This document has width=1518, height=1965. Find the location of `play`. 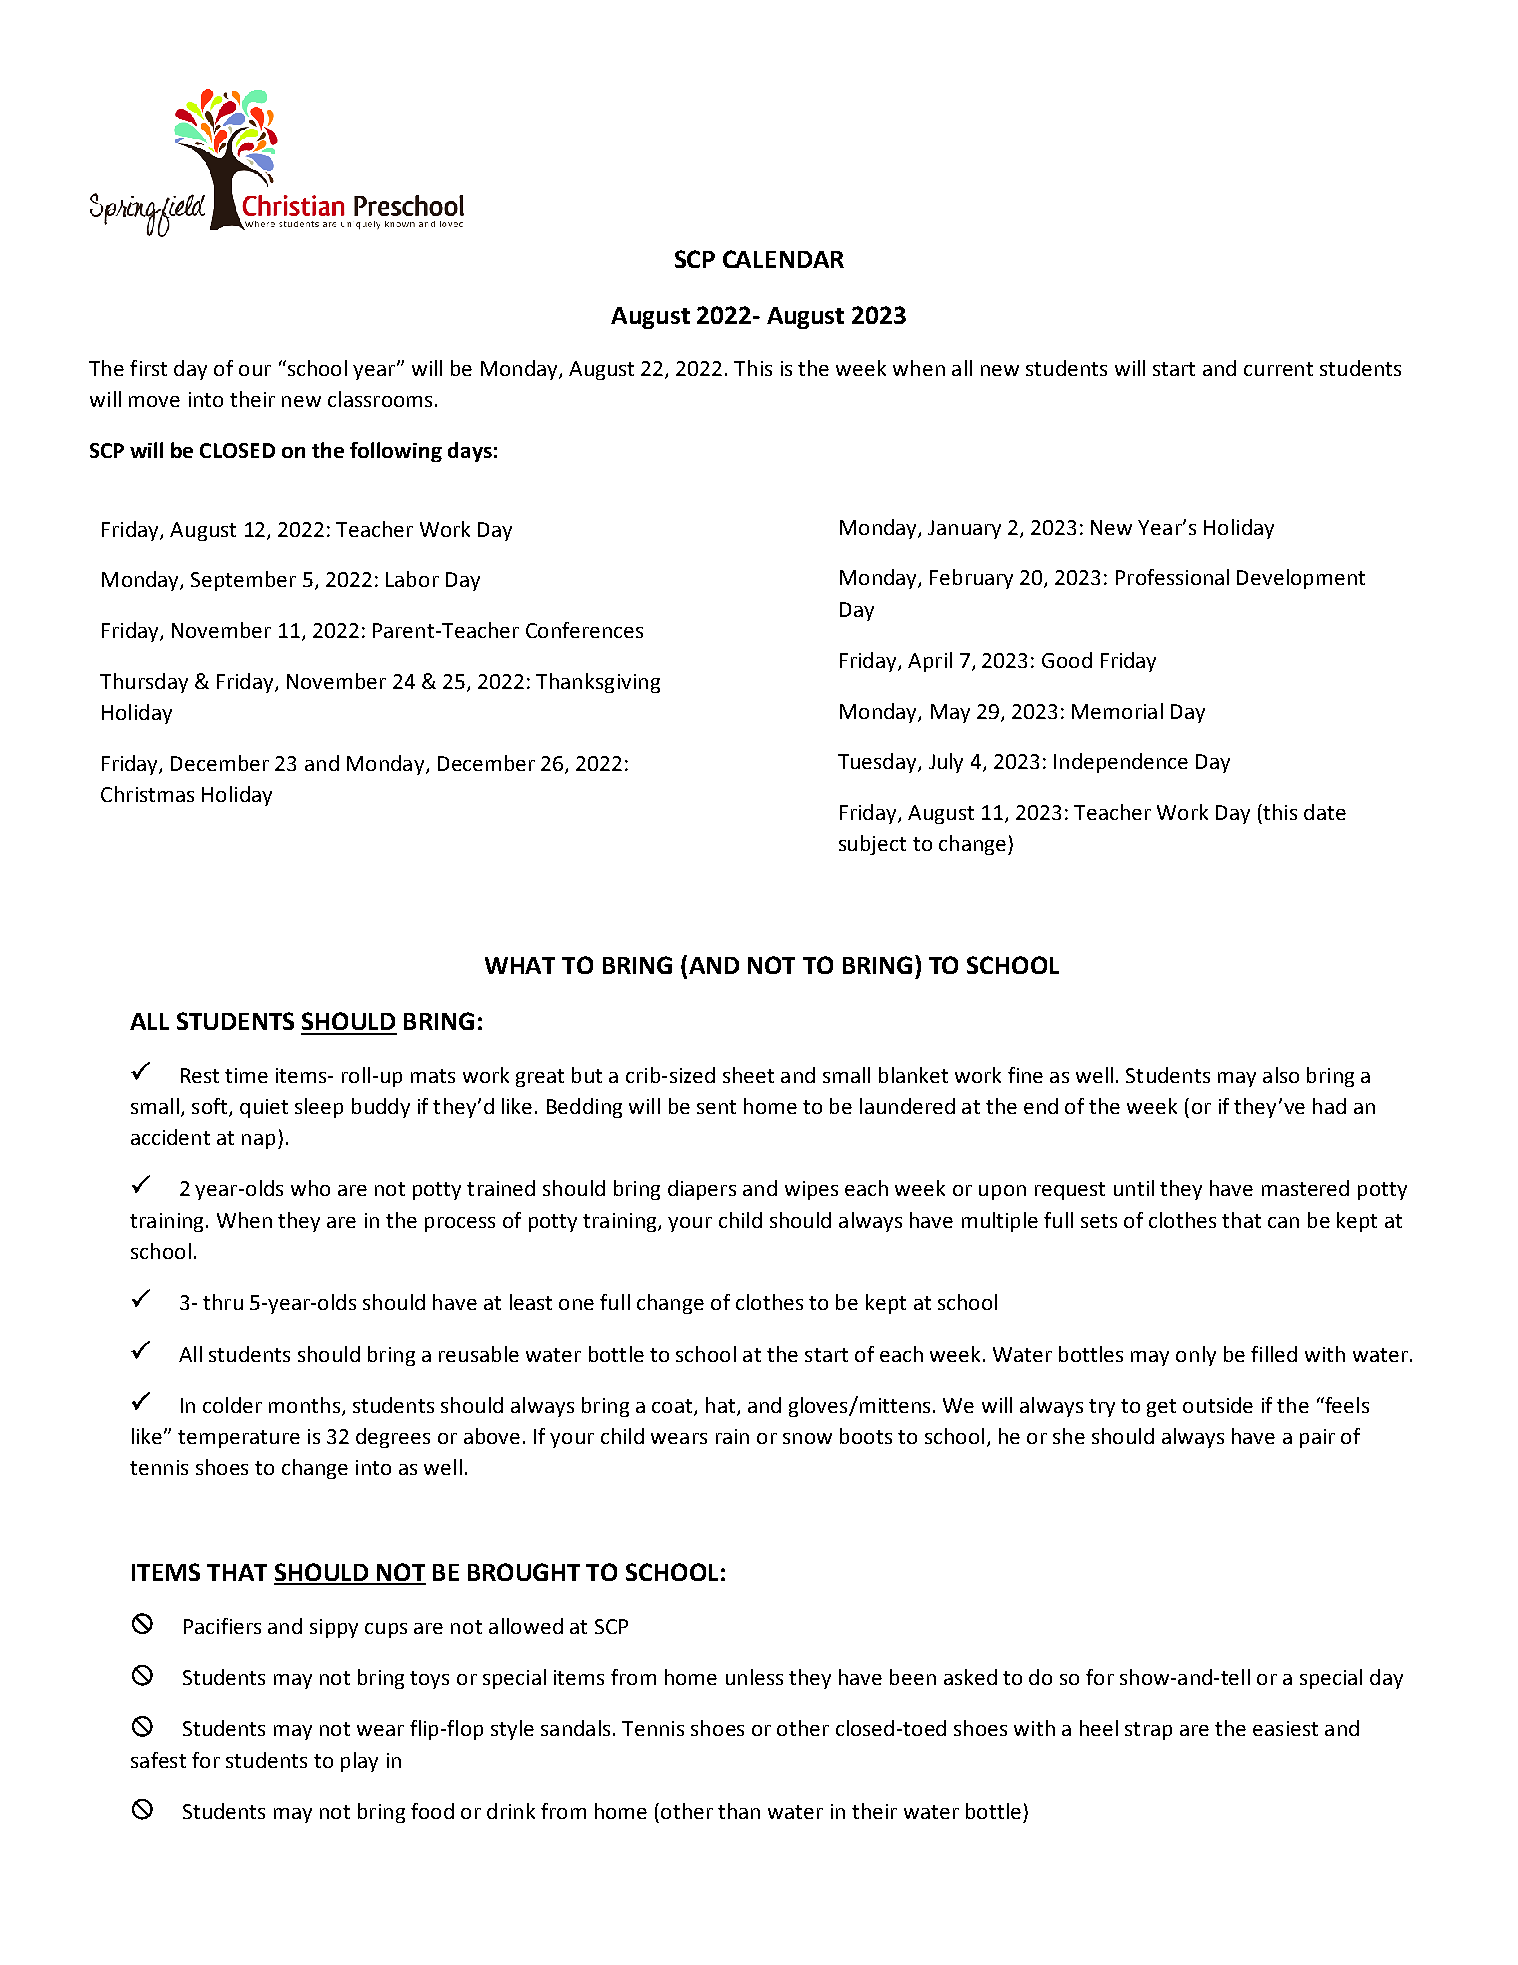

play is located at coordinates (359, 1762).
